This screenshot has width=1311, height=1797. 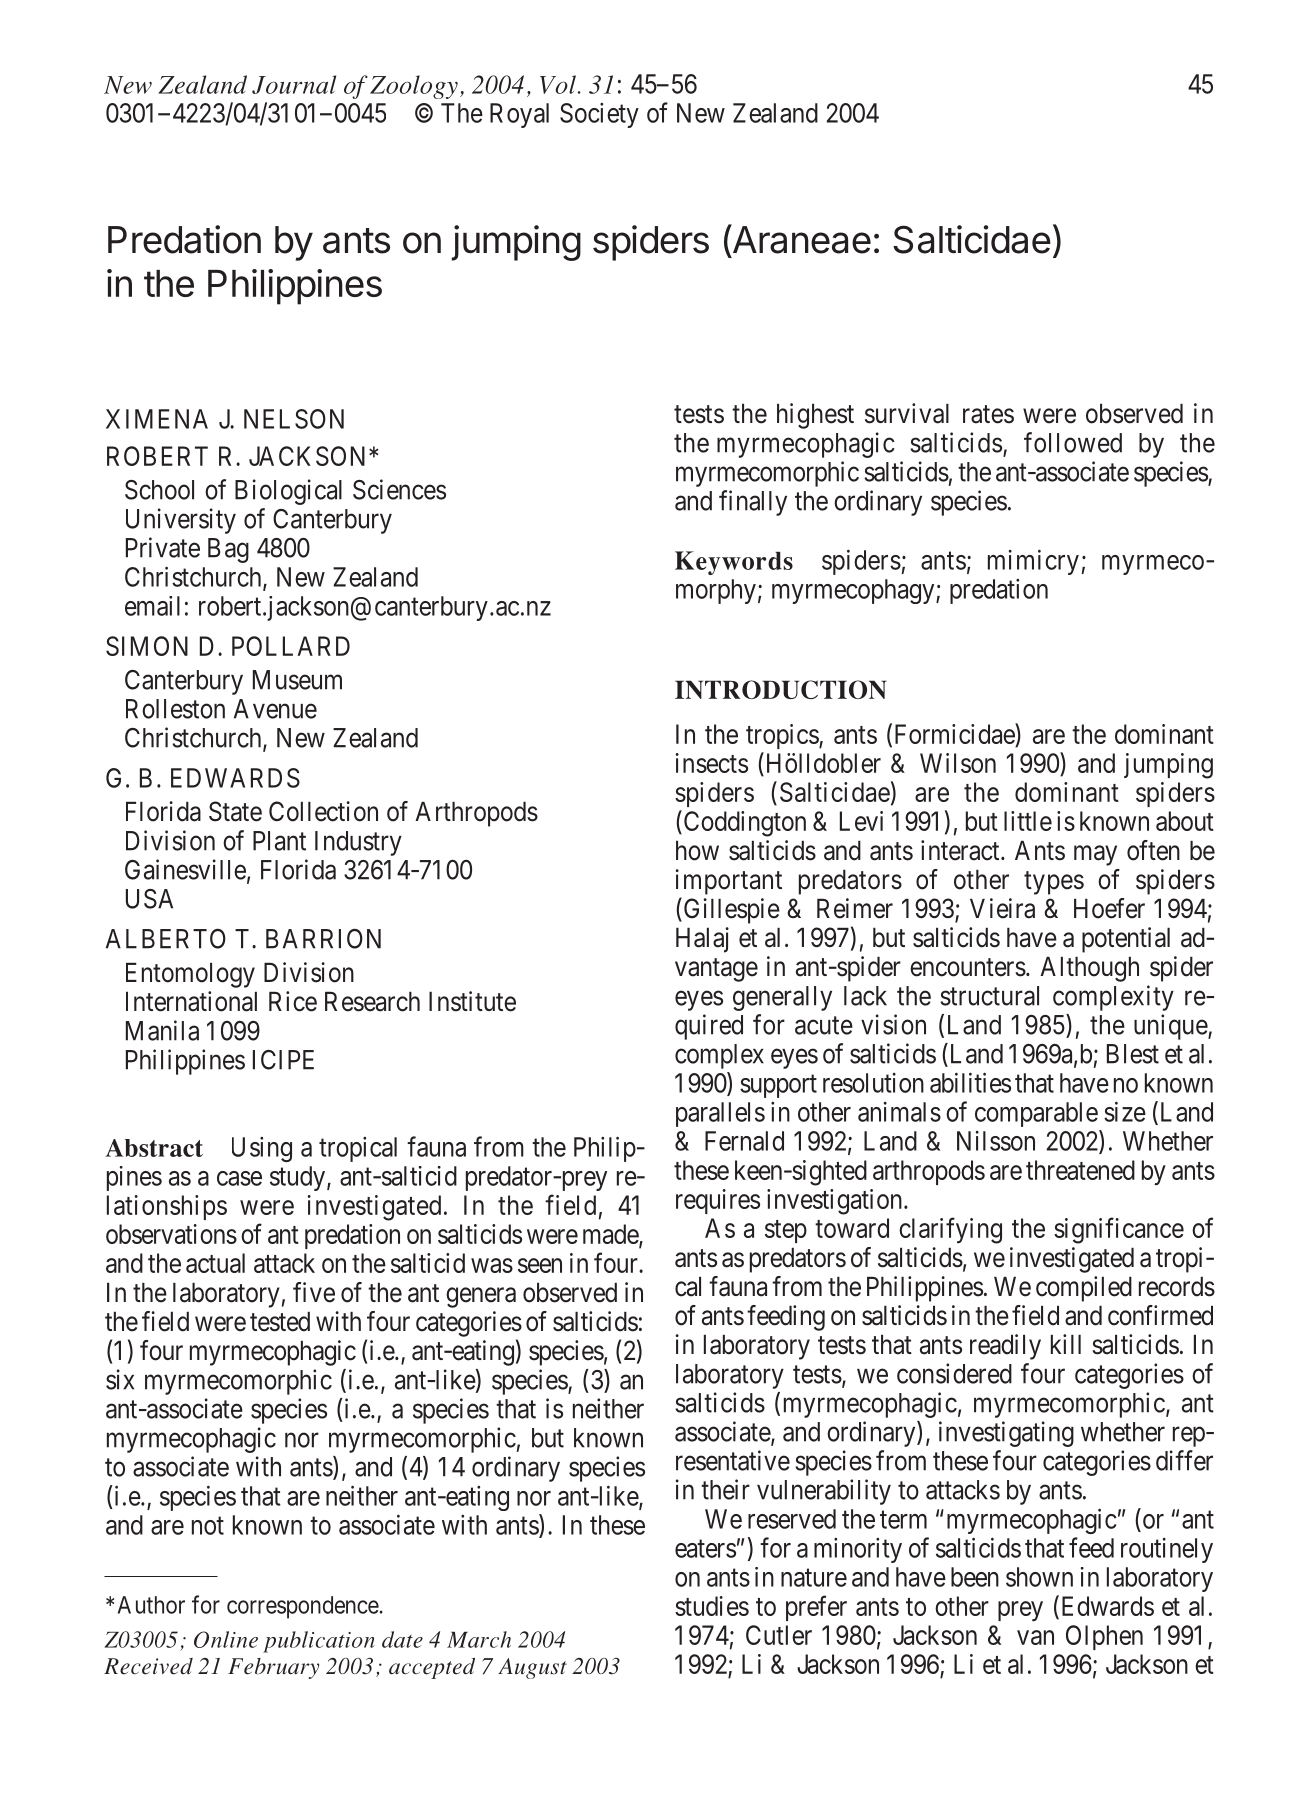 I want to click on Avenue, so click(x=275, y=709).
